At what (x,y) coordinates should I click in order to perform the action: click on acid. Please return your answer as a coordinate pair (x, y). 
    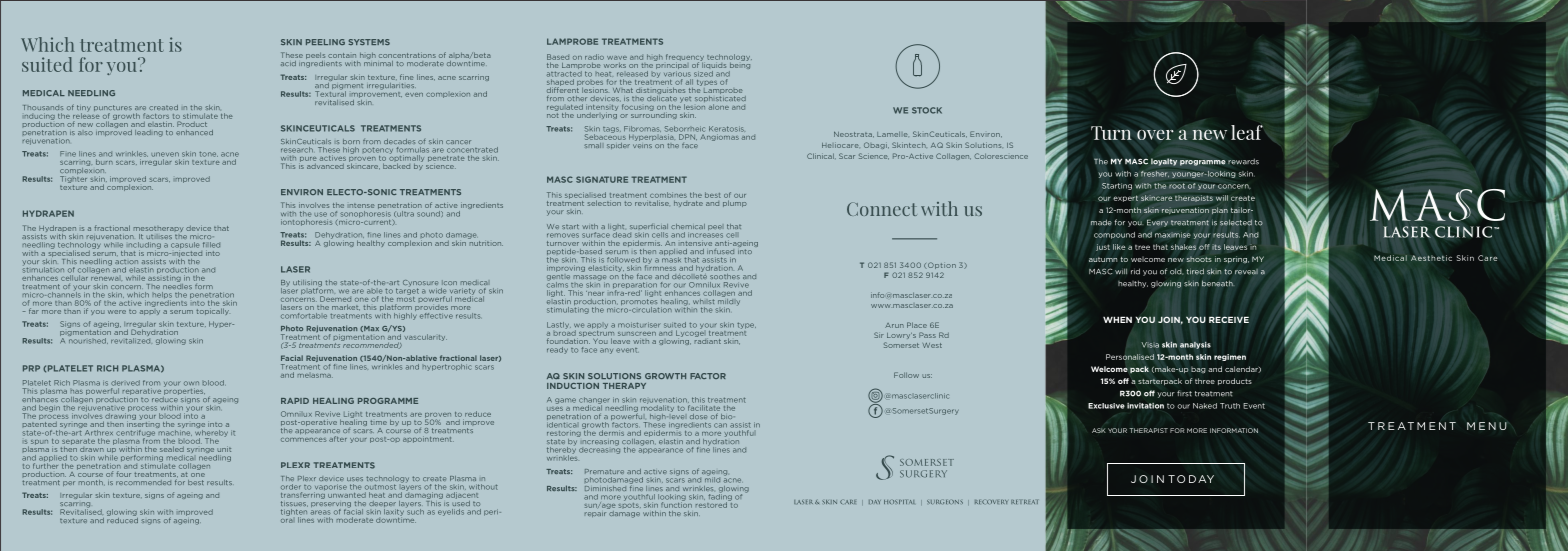
    Looking at the image, I should click on (288, 63).
